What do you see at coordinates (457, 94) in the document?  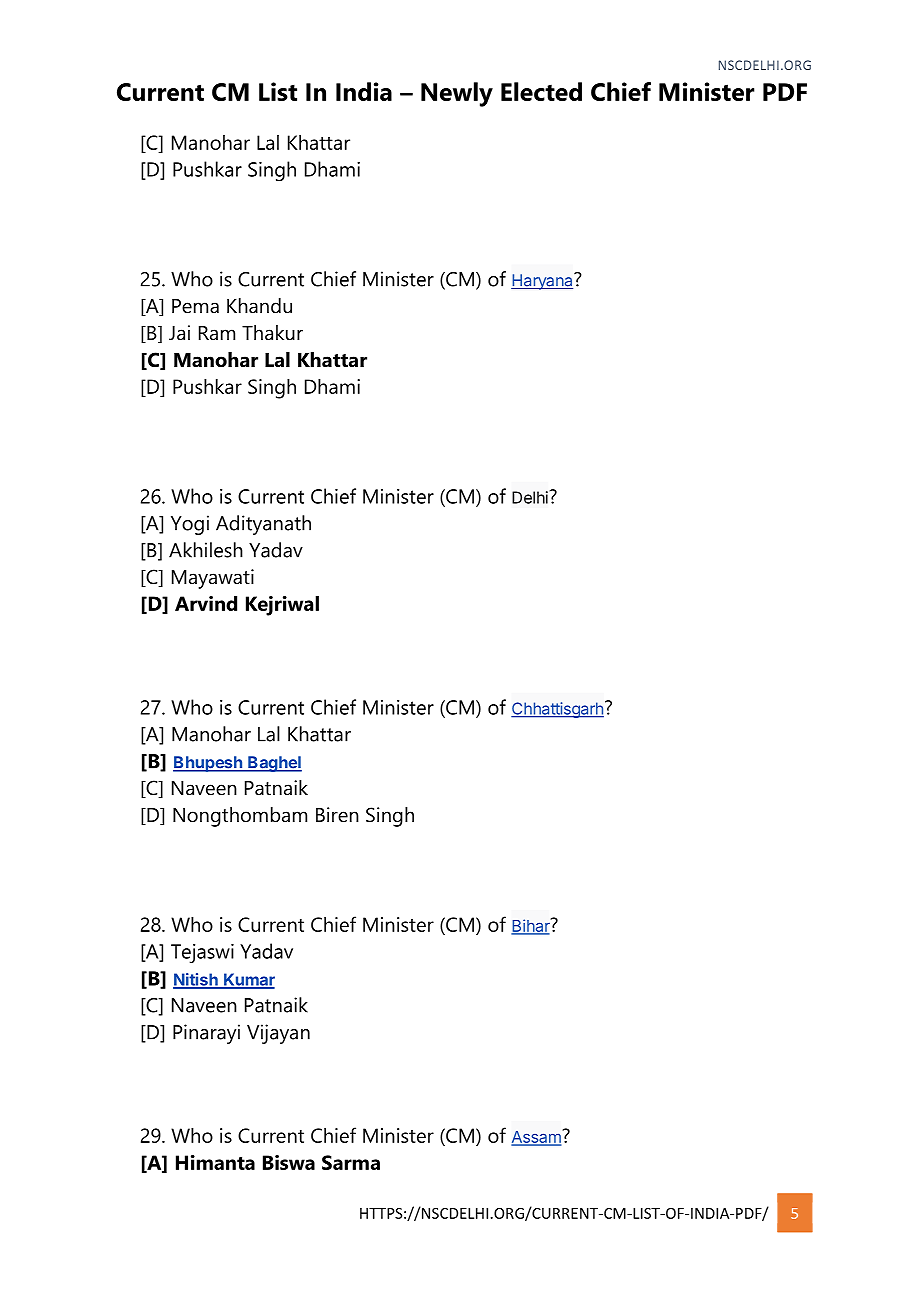 I see `Newly` at bounding box center [457, 94].
